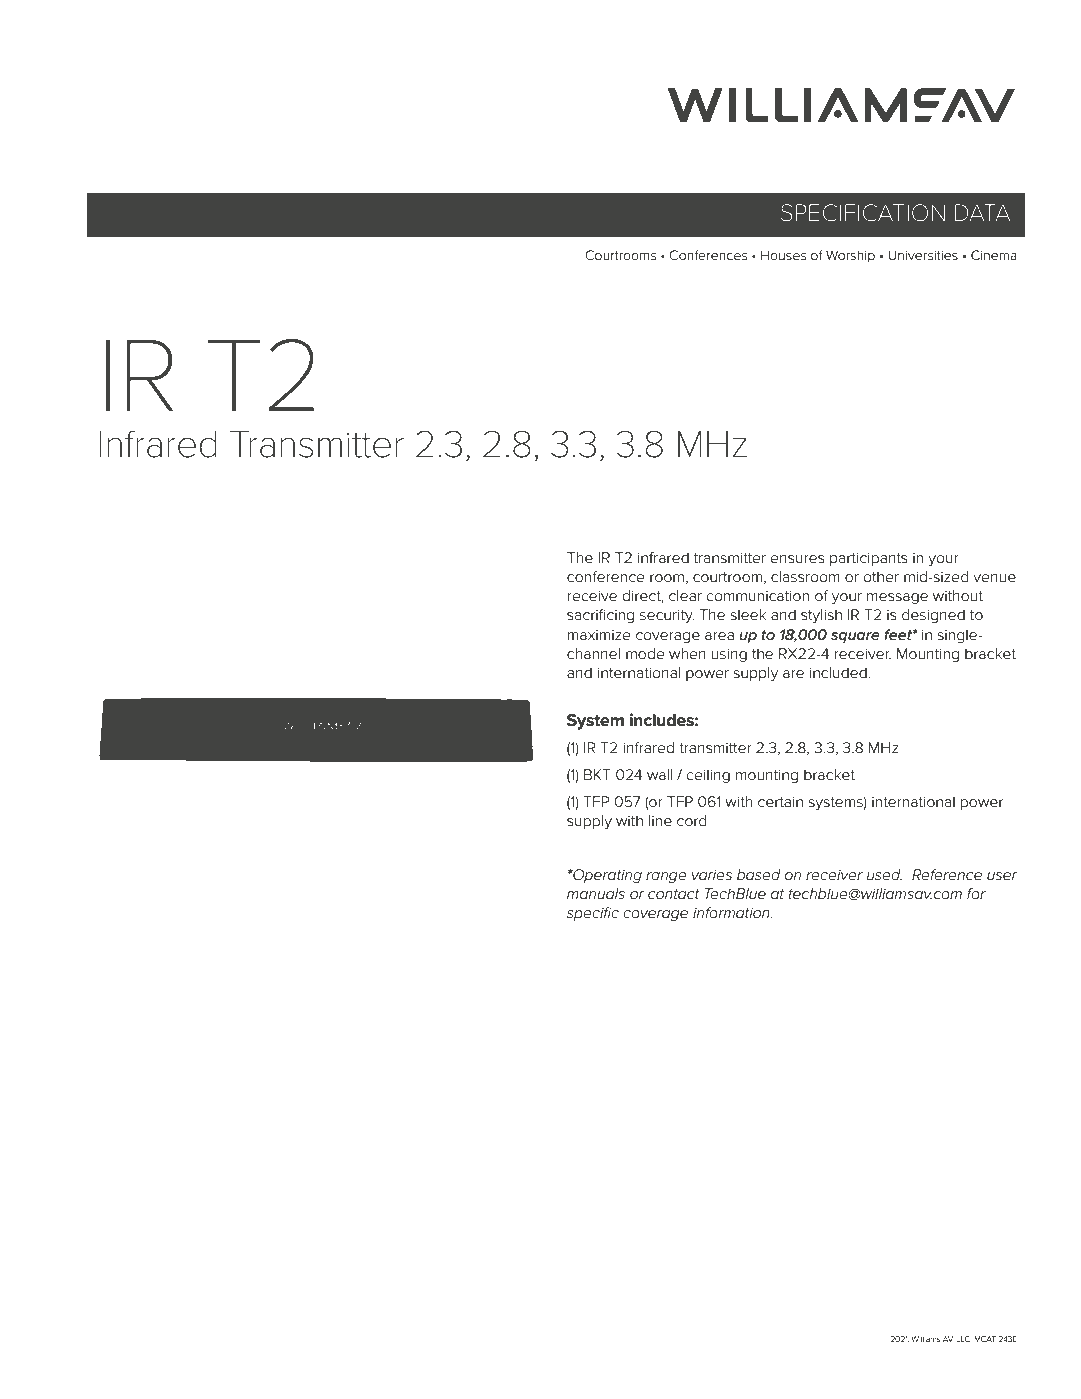 The width and height of the page is (1081, 1399). Describe the element at coordinates (758, 874) in the page. I see `based` at that location.
